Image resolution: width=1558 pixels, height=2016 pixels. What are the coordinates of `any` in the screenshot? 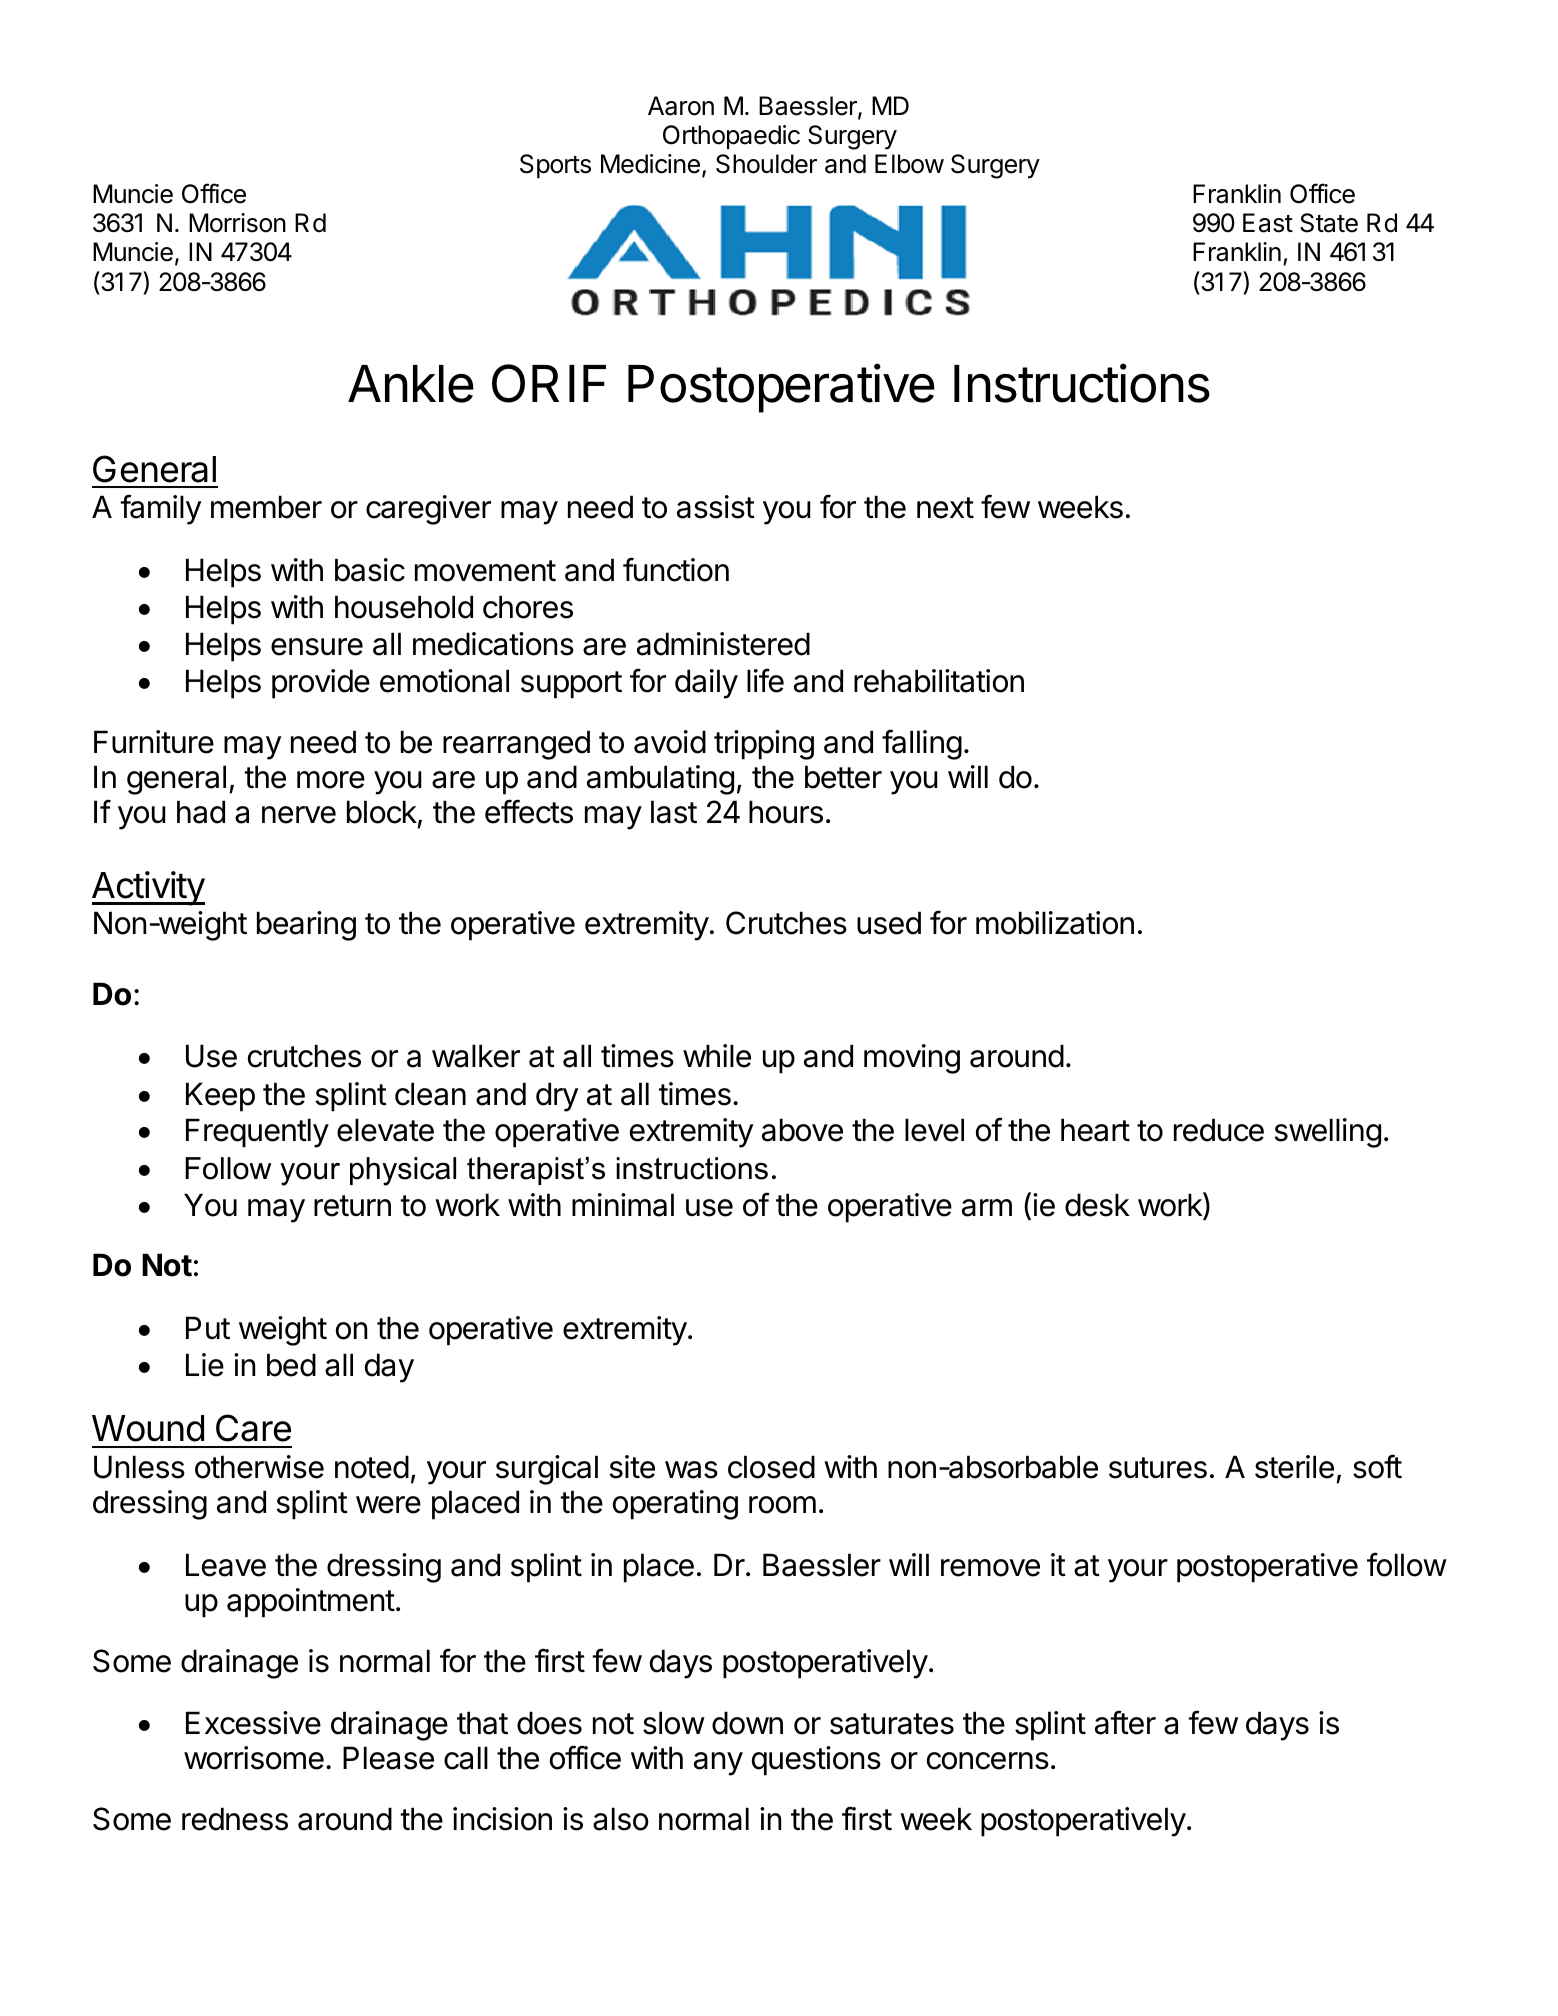 It's located at (718, 1764).
